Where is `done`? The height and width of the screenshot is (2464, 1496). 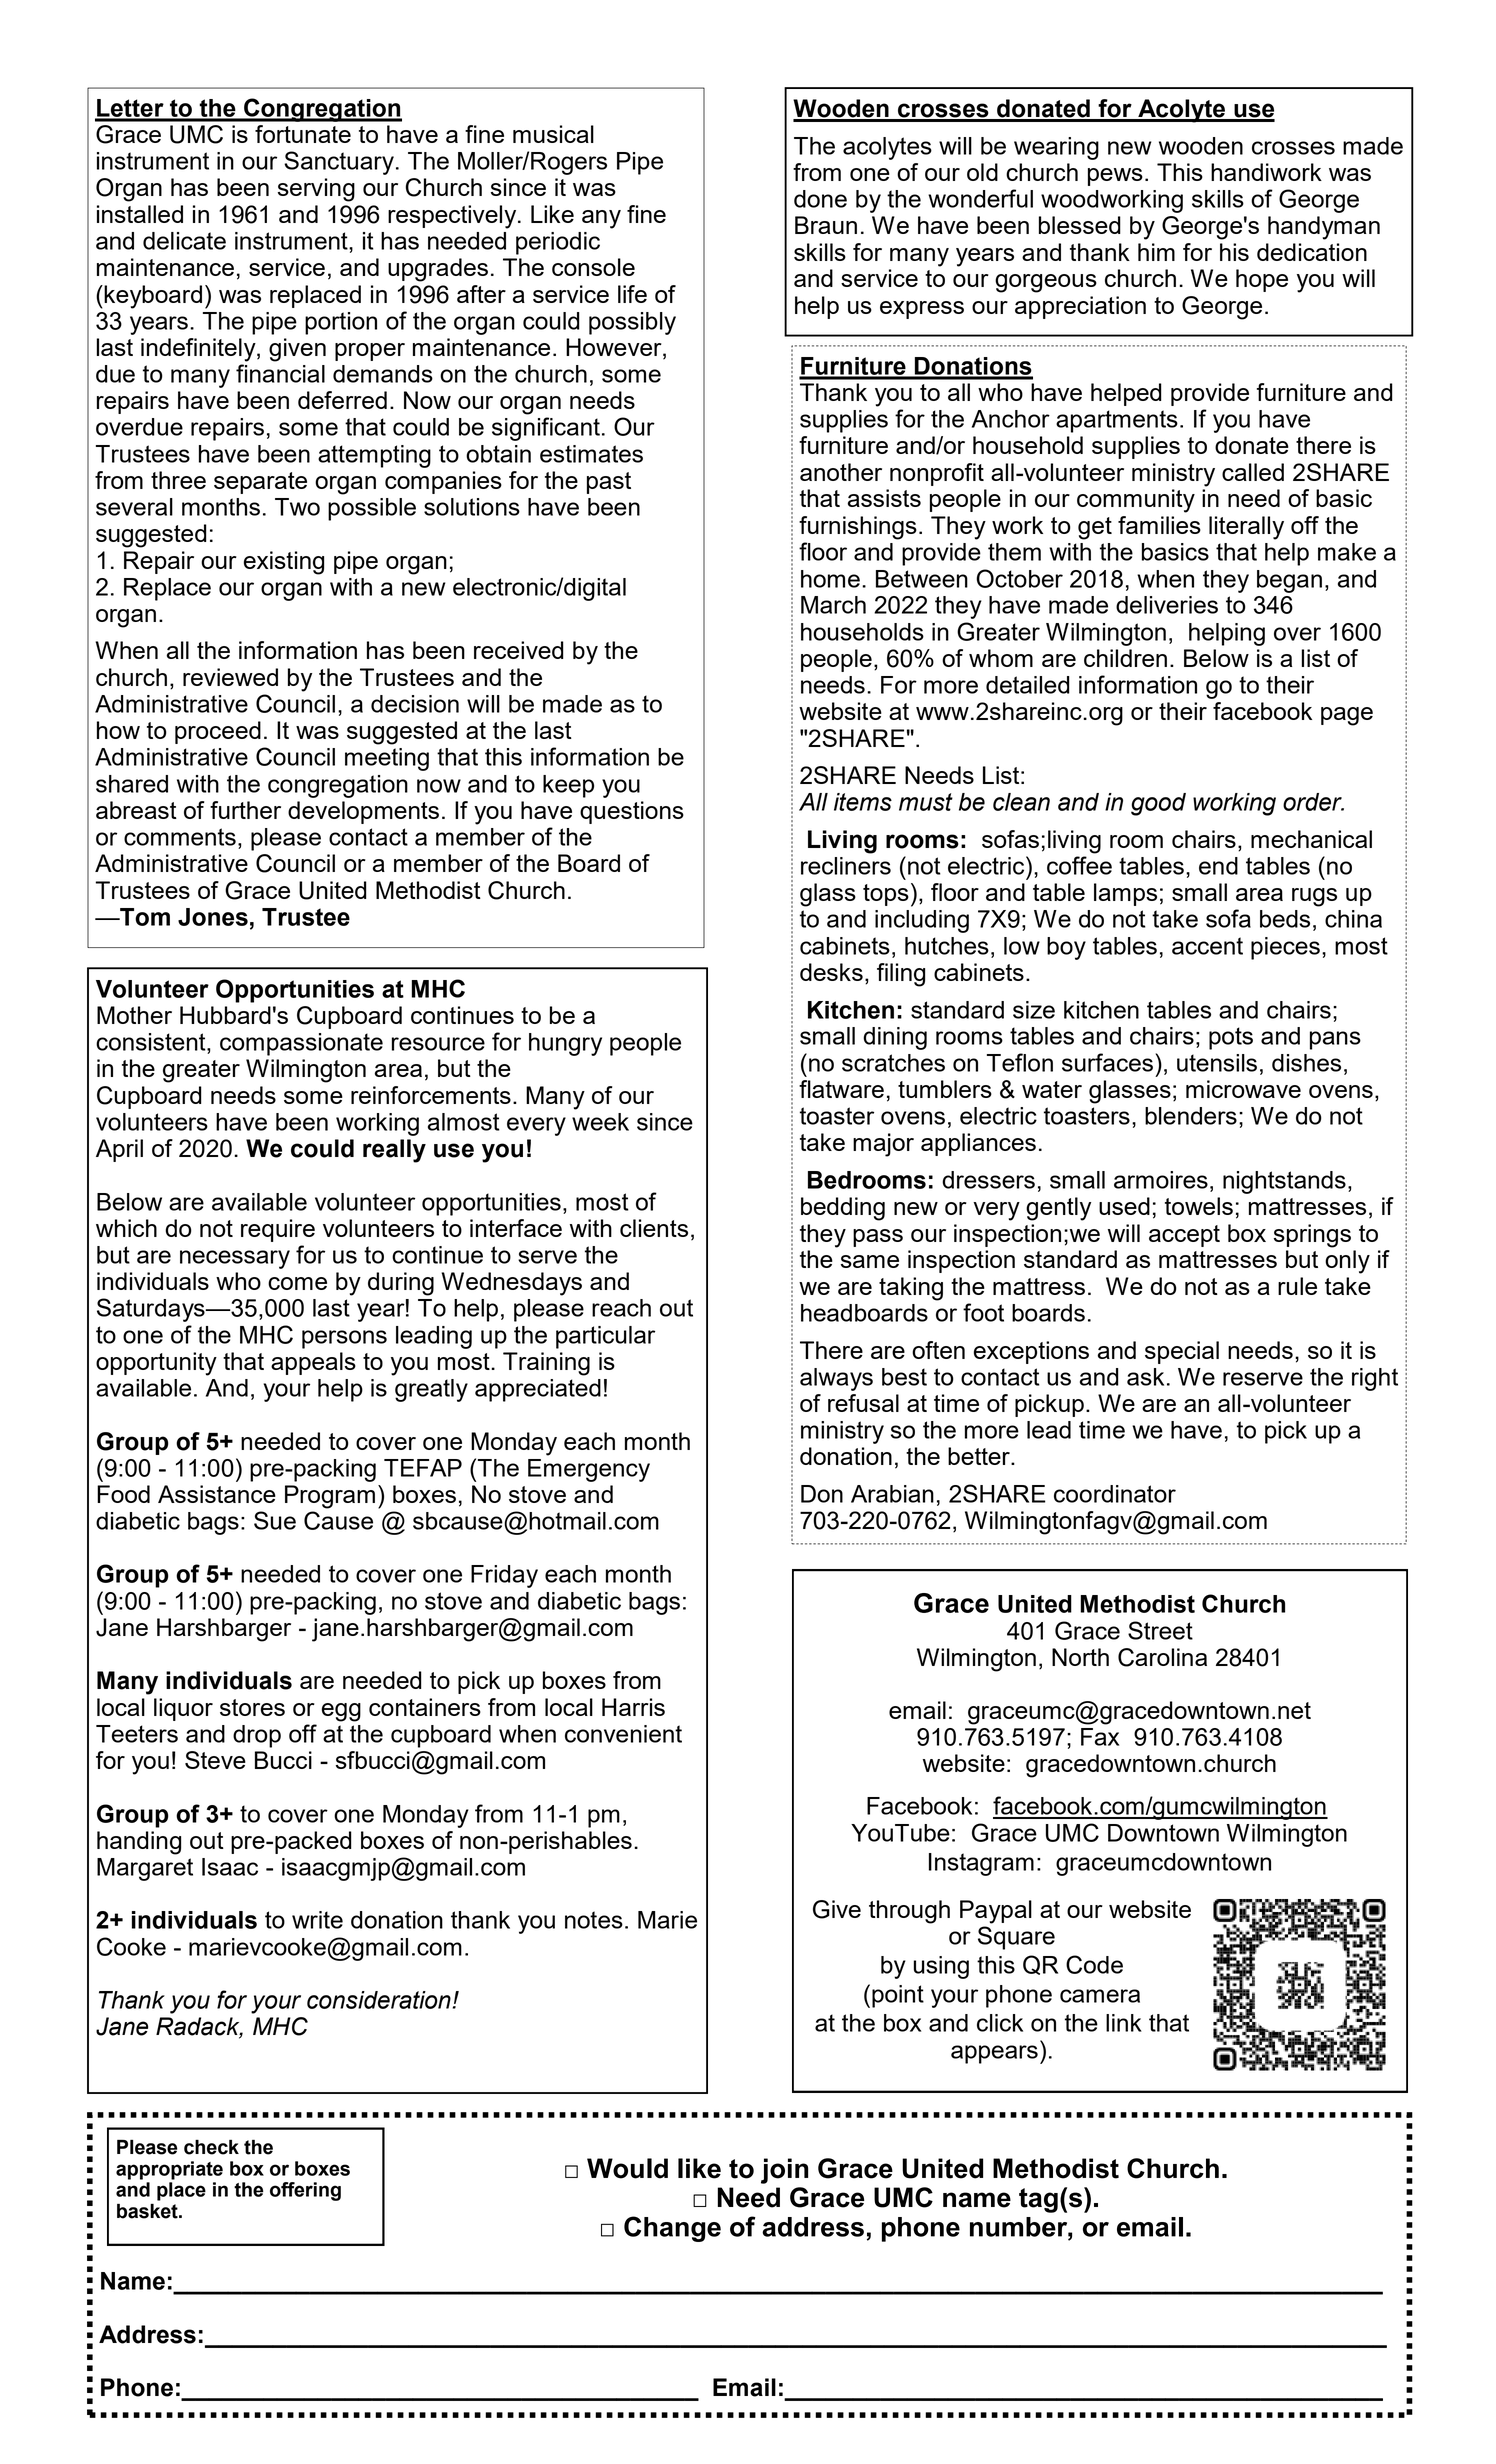 done is located at coordinates (820, 199).
